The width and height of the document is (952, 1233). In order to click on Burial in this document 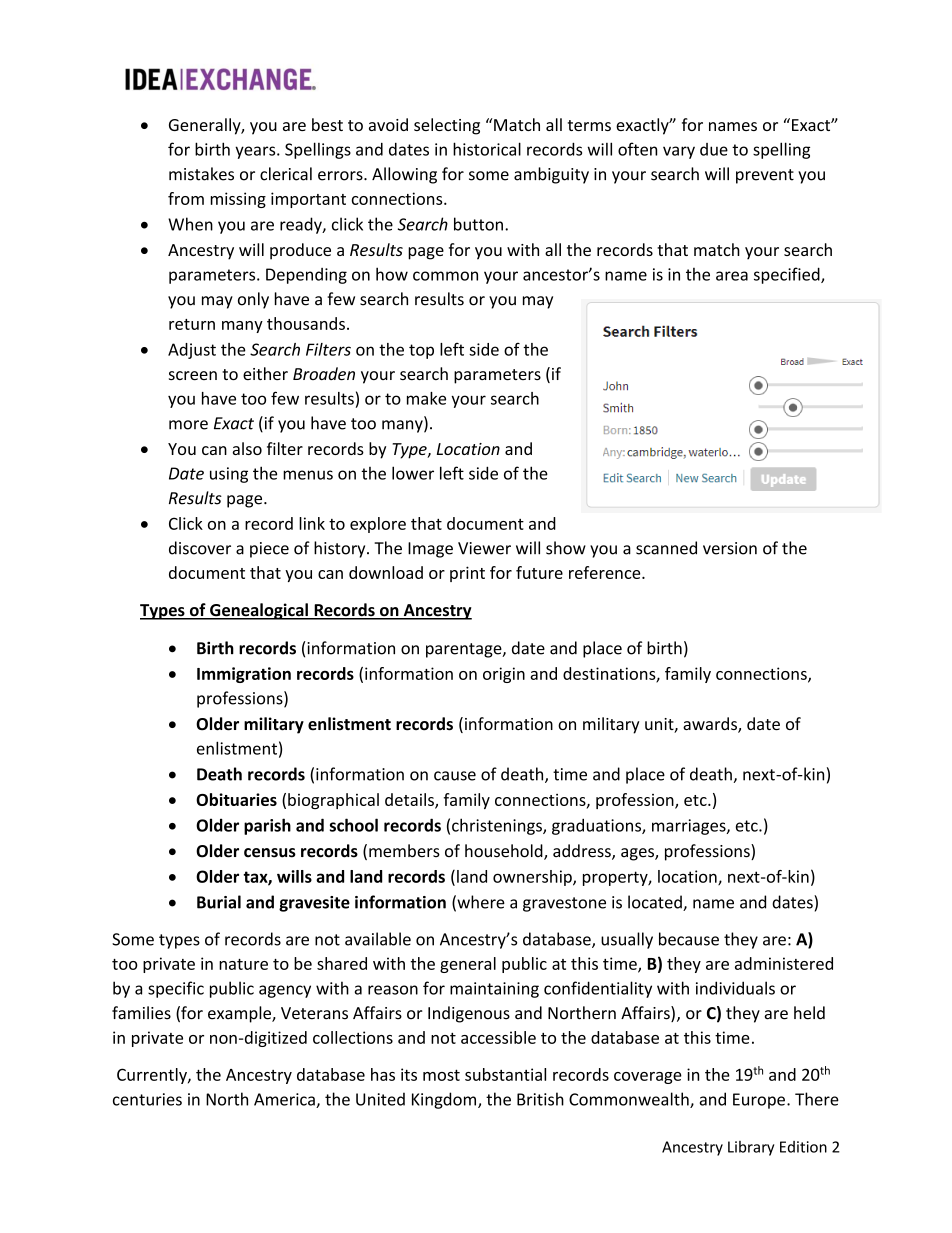, I will do `click(219, 902)`.
